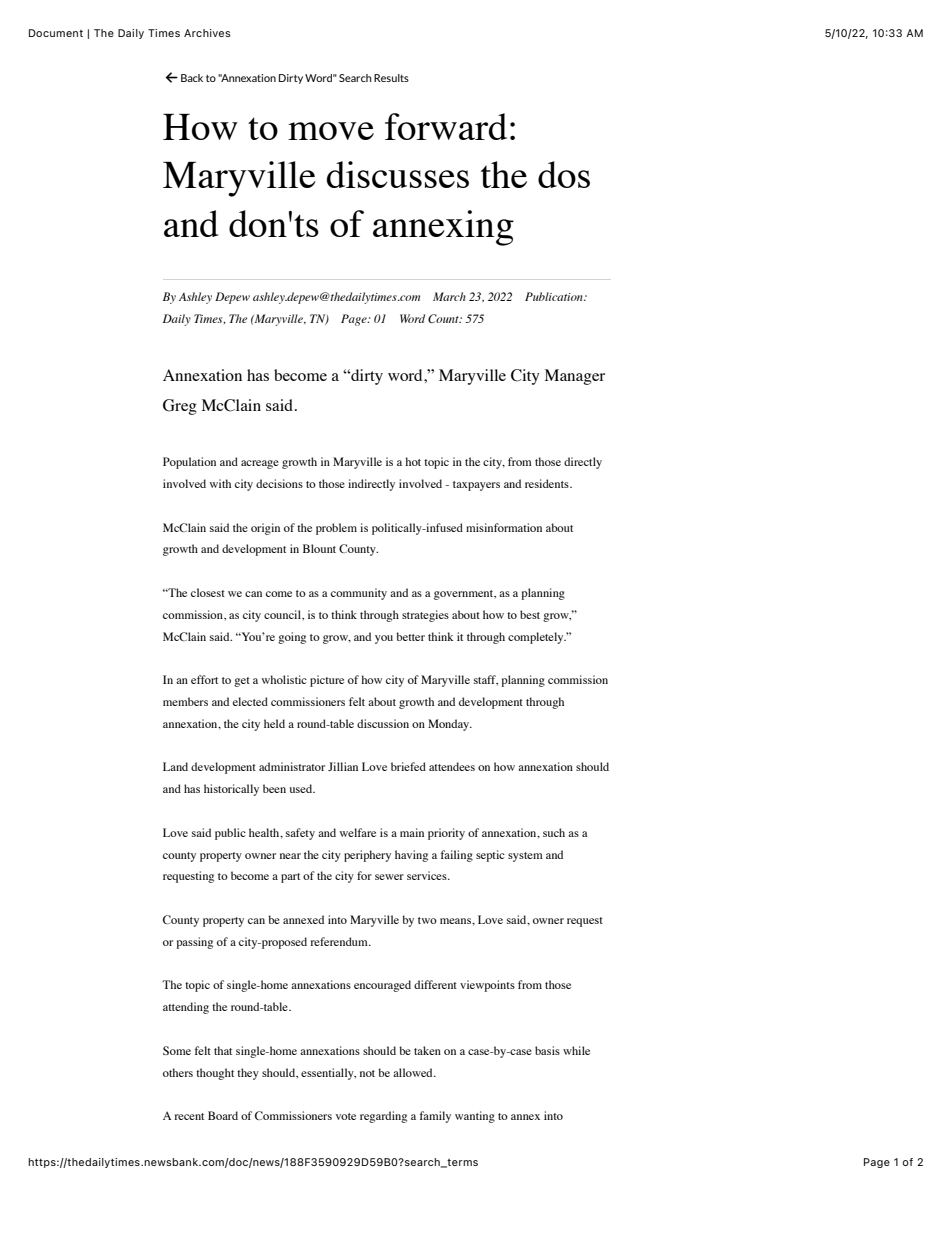 The height and width of the image is (1233, 952). What do you see at coordinates (56, 33) in the image?
I see `Document` at bounding box center [56, 33].
